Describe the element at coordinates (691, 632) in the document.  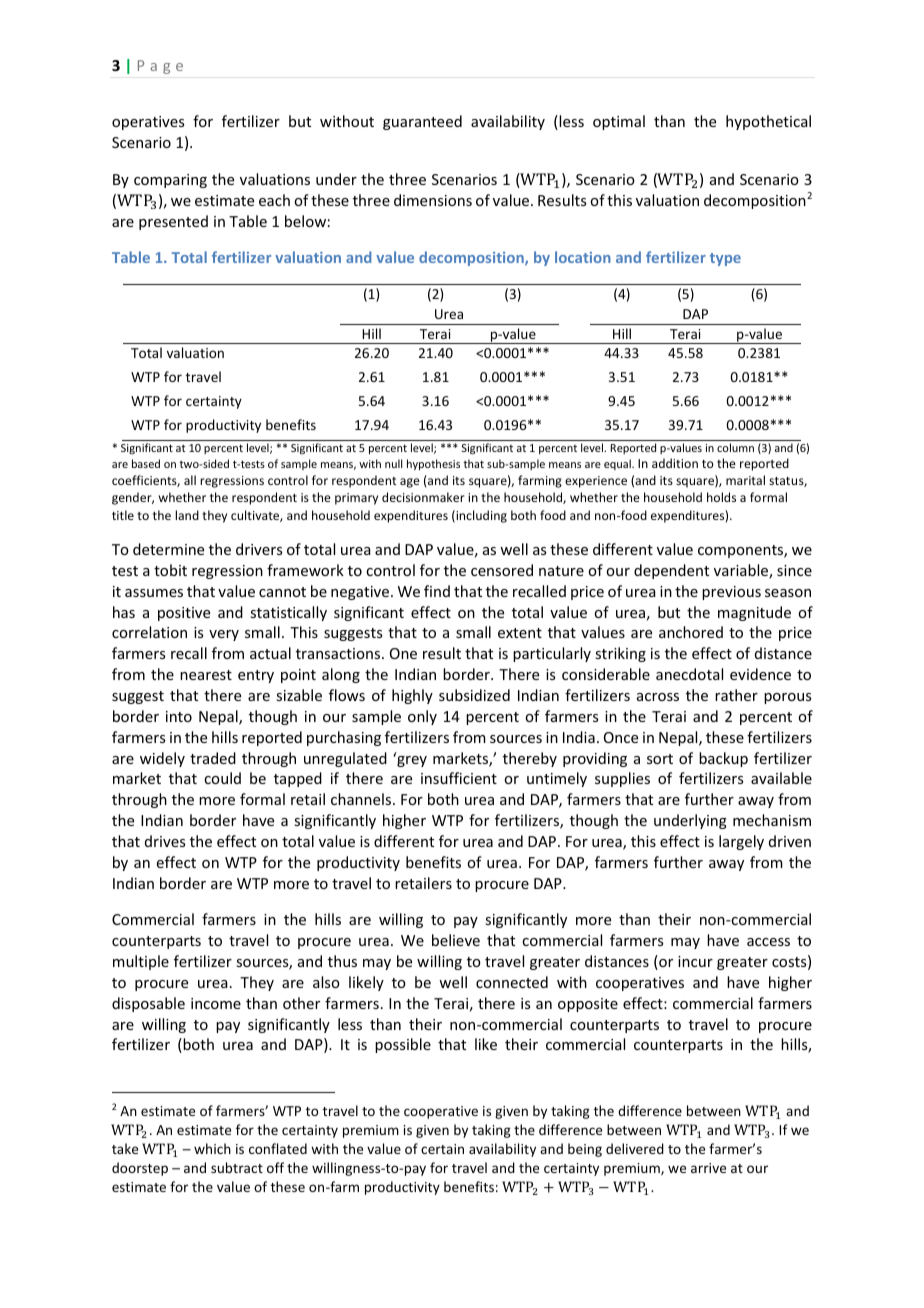
I see `anchored` at that location.
